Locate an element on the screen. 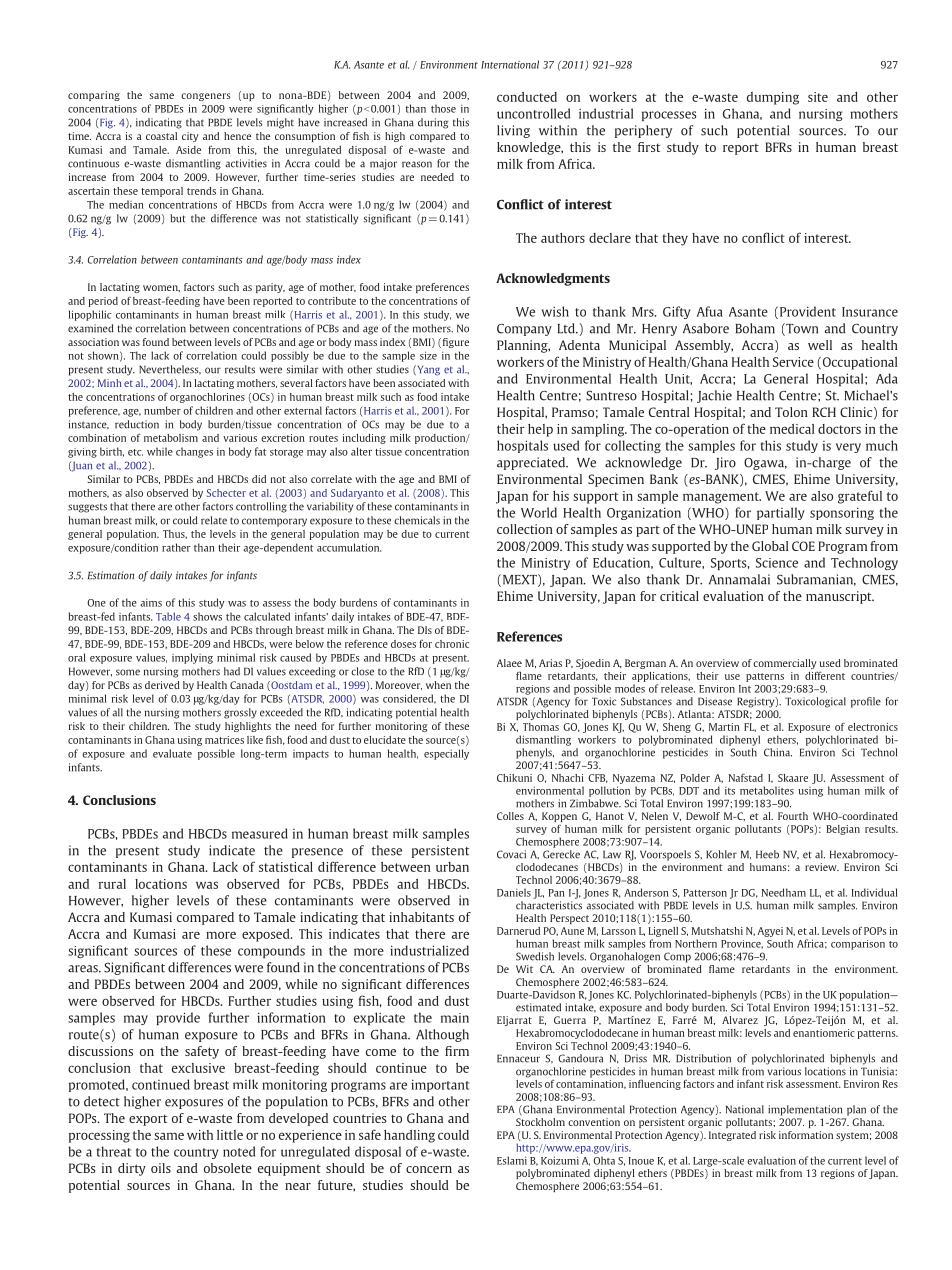 The width and height of the screenshot is (952, 1270). review is located at coordinates (822, 867).
